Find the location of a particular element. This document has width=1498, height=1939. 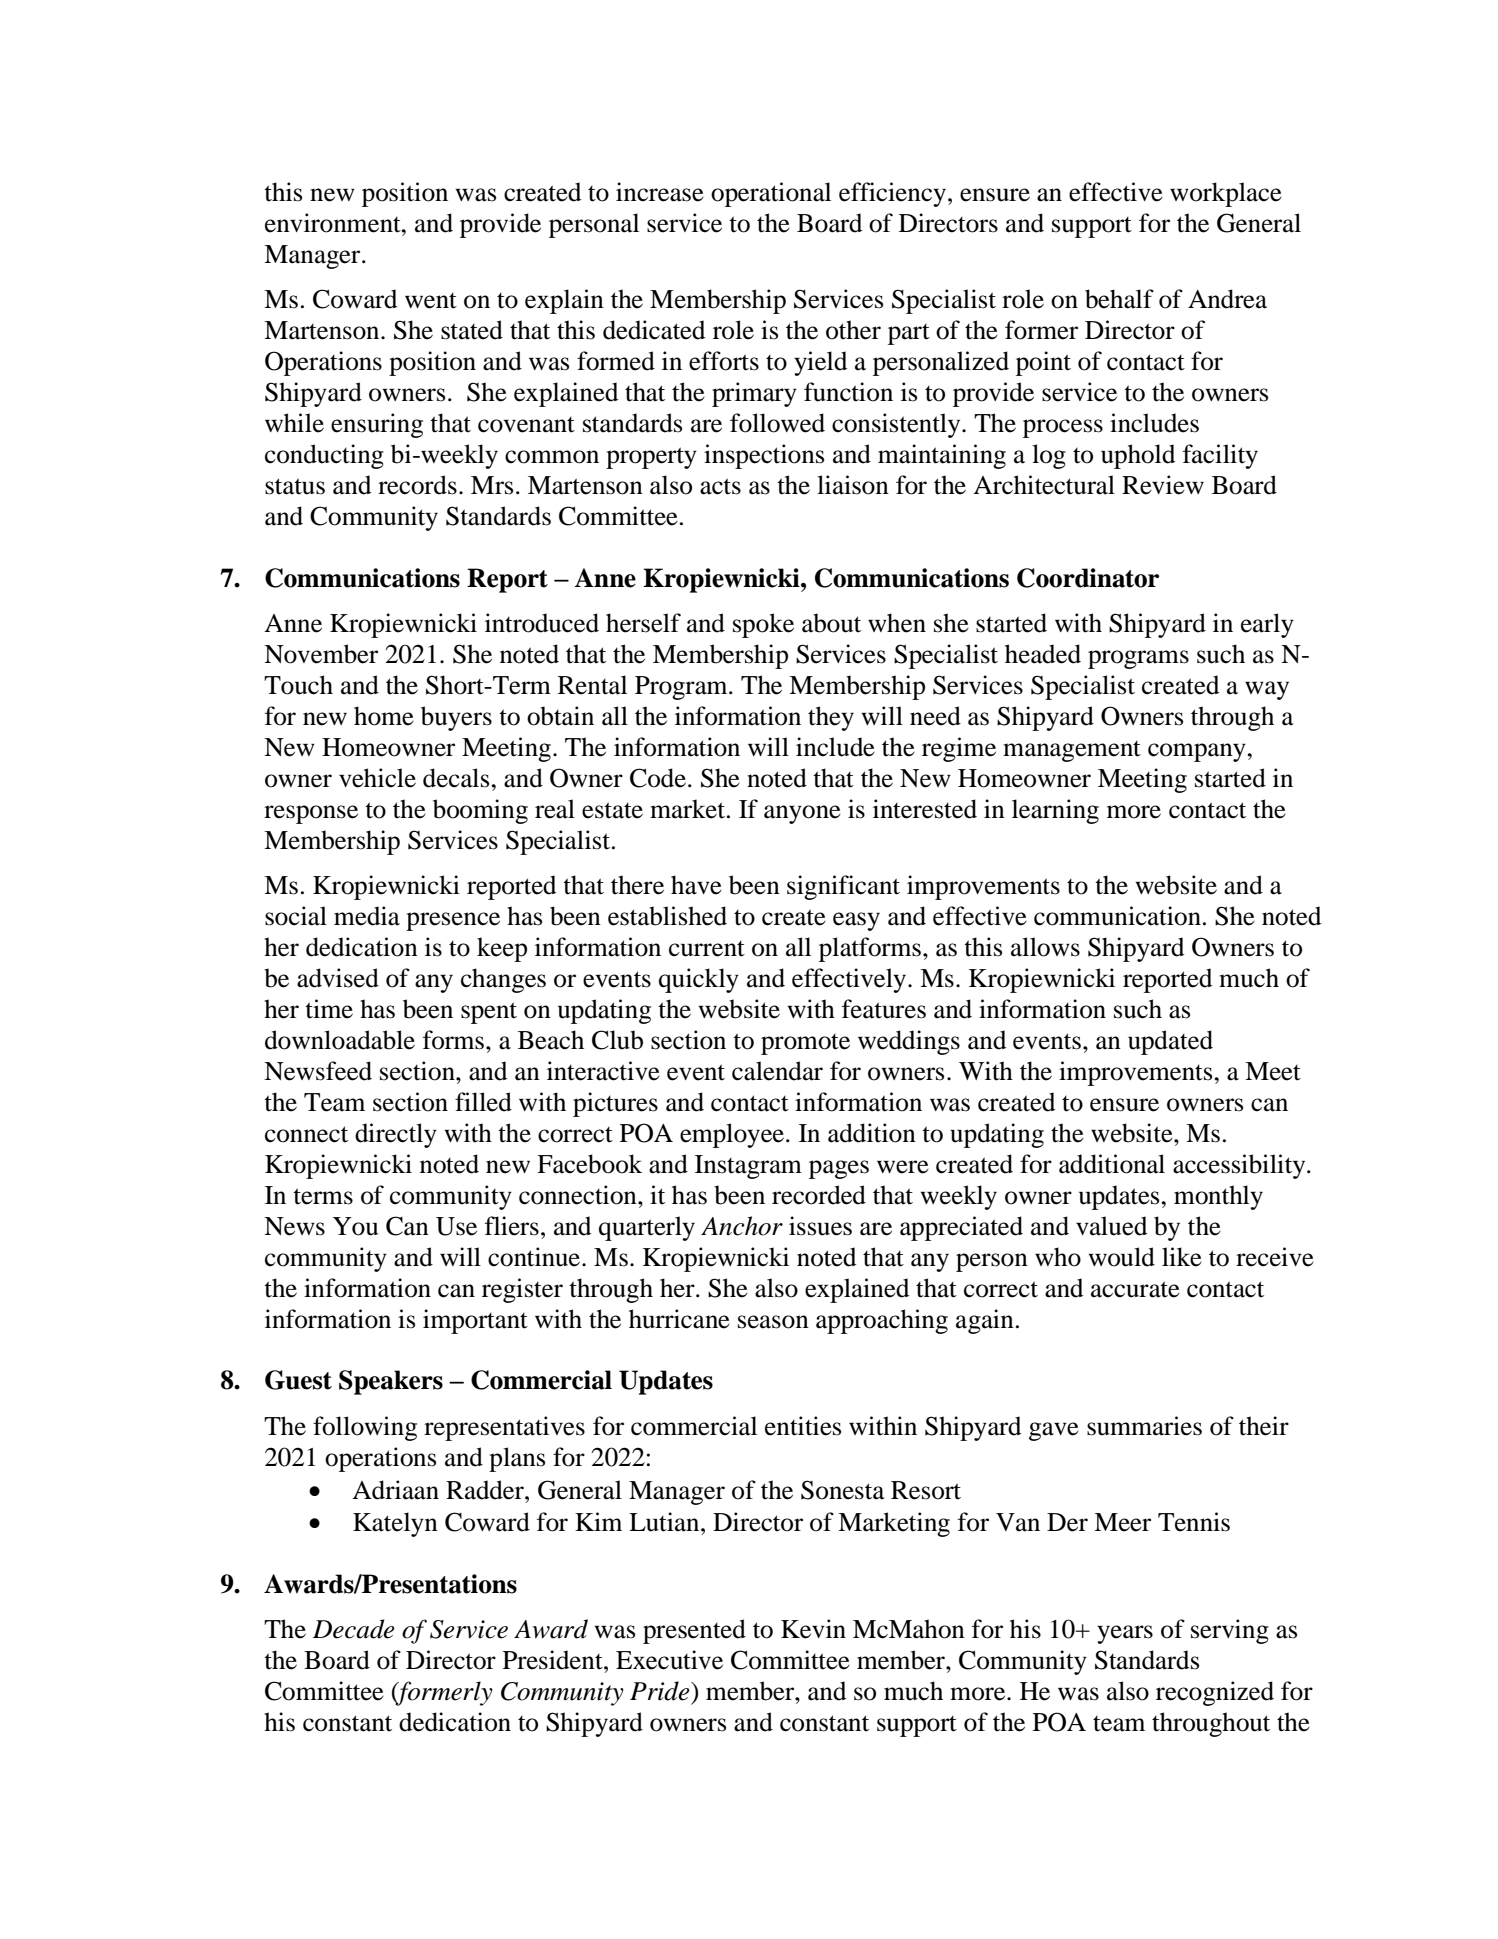

directly is located at coordinates (396, 1135).
